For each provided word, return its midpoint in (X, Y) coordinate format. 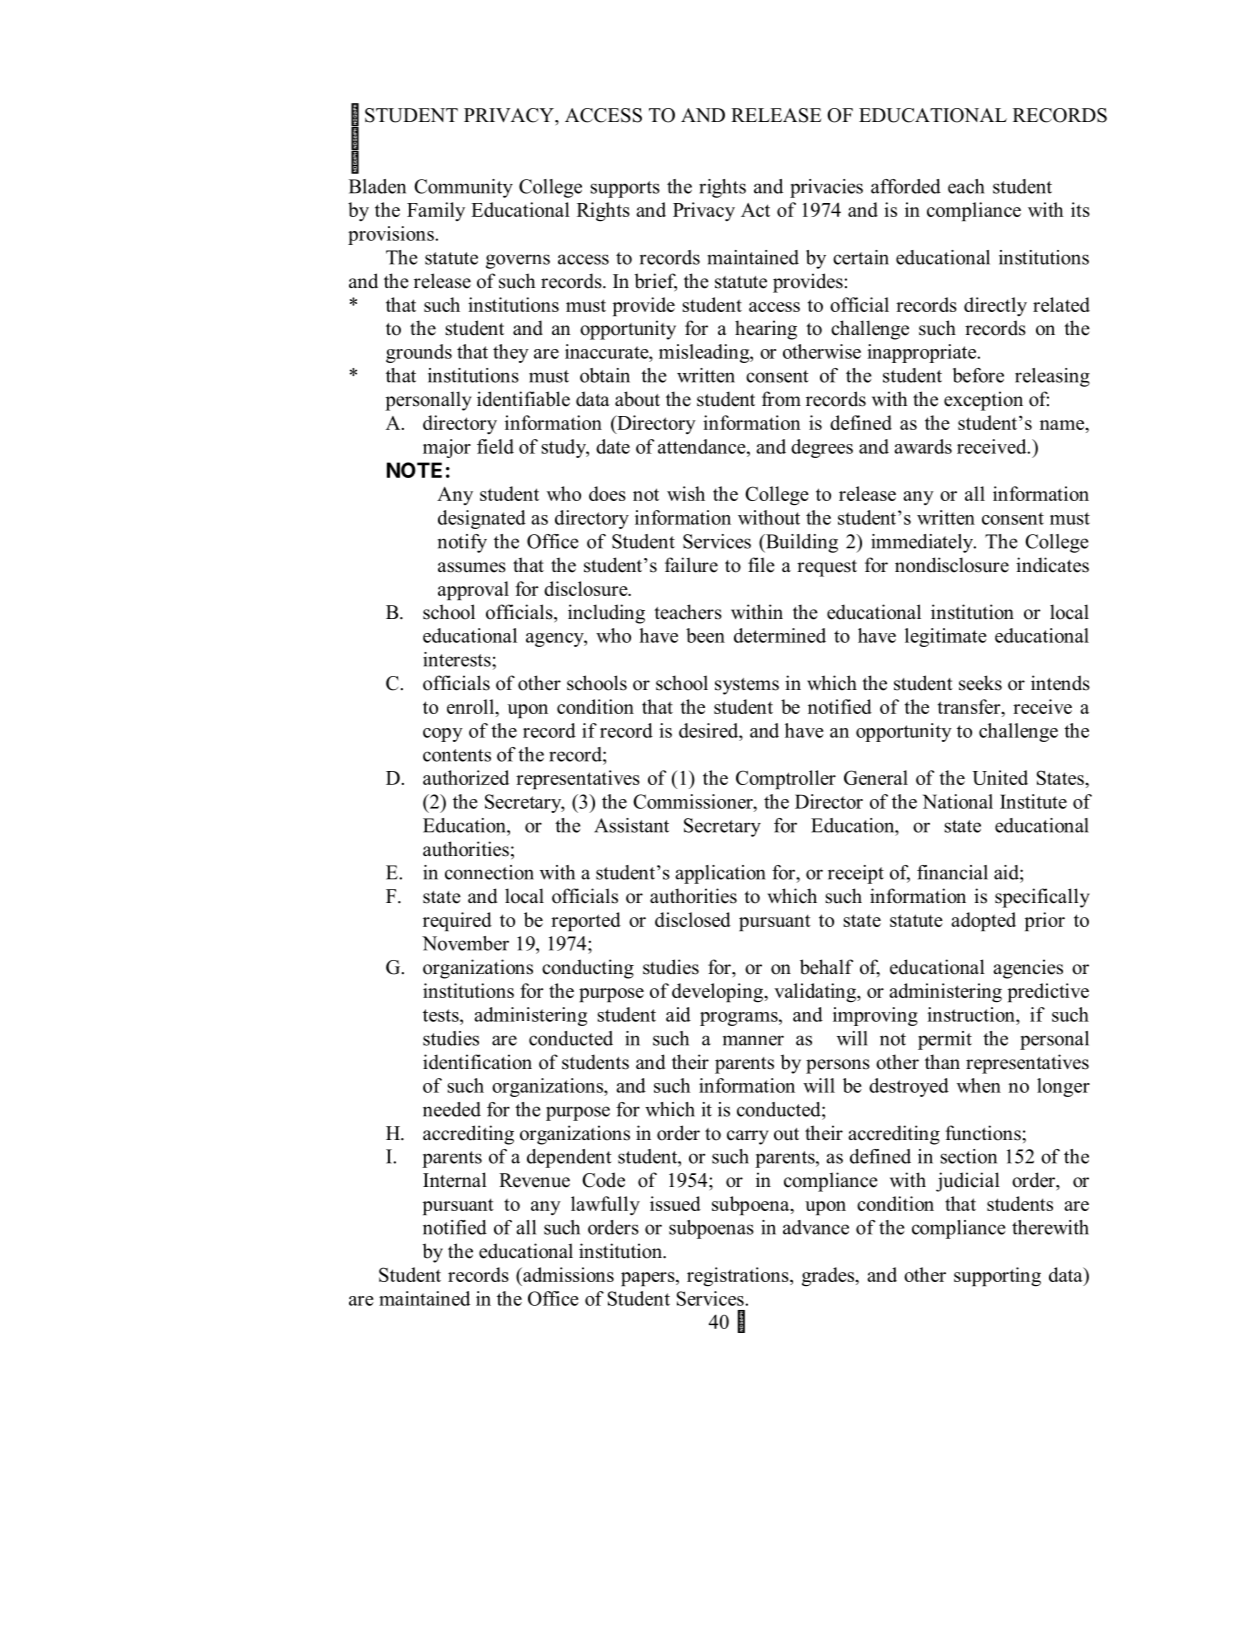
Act (755, 210)
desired (710, 730)
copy (443, 735)
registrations (739, 1277)
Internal (455, 1180)
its (1080, 209)
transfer (970, 706)
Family (436, 211)
